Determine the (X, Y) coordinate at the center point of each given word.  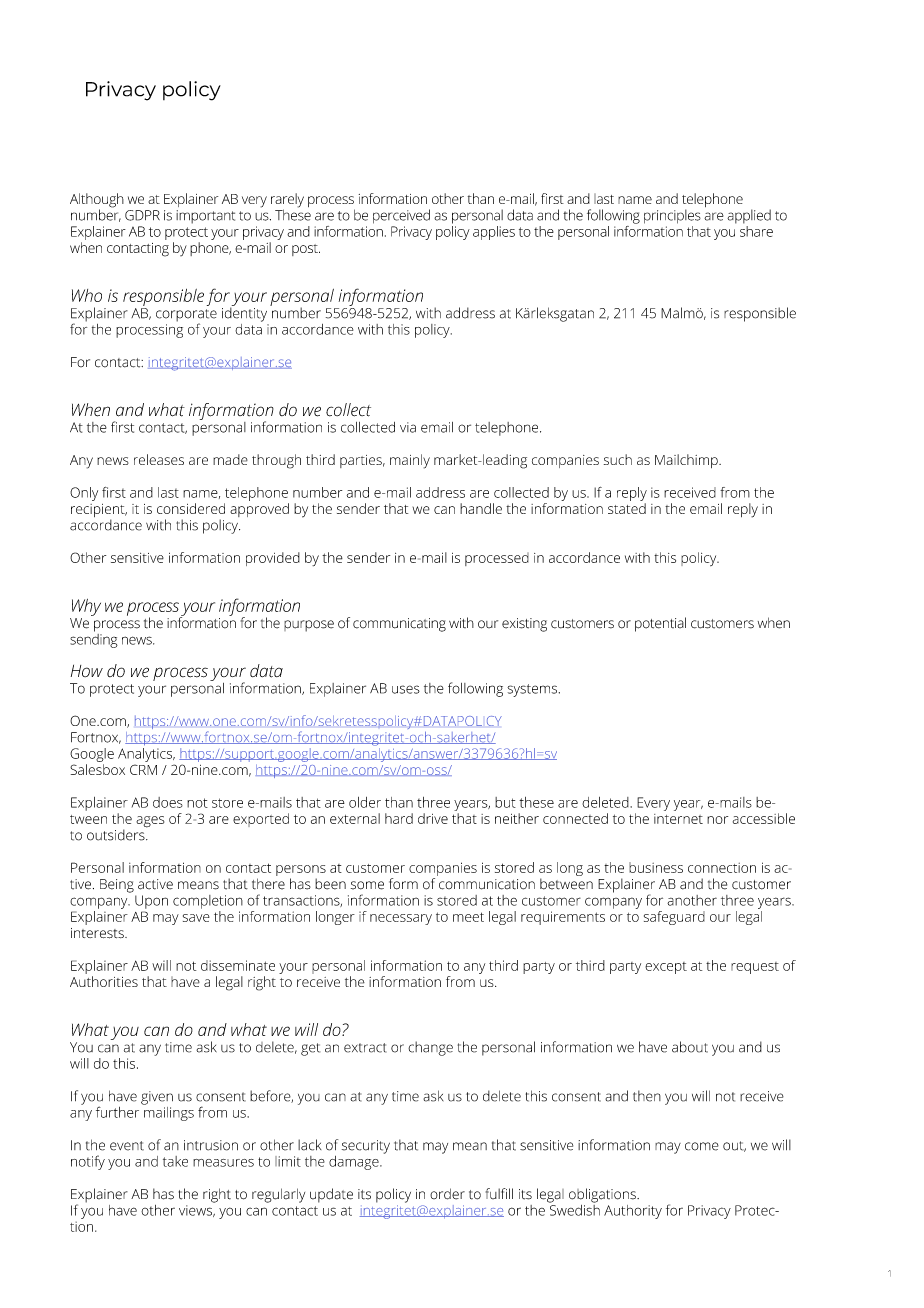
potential (660, 624)
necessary (401, 919)
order (447, 1194)
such (618, 459)
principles (672, 216)
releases (159, 459)
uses (406, 689)
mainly (410, 461)
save (196, 918)
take (175, 1161)
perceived (401, 216)
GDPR (142, 215)
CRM (143, 769)
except (666, 968)
